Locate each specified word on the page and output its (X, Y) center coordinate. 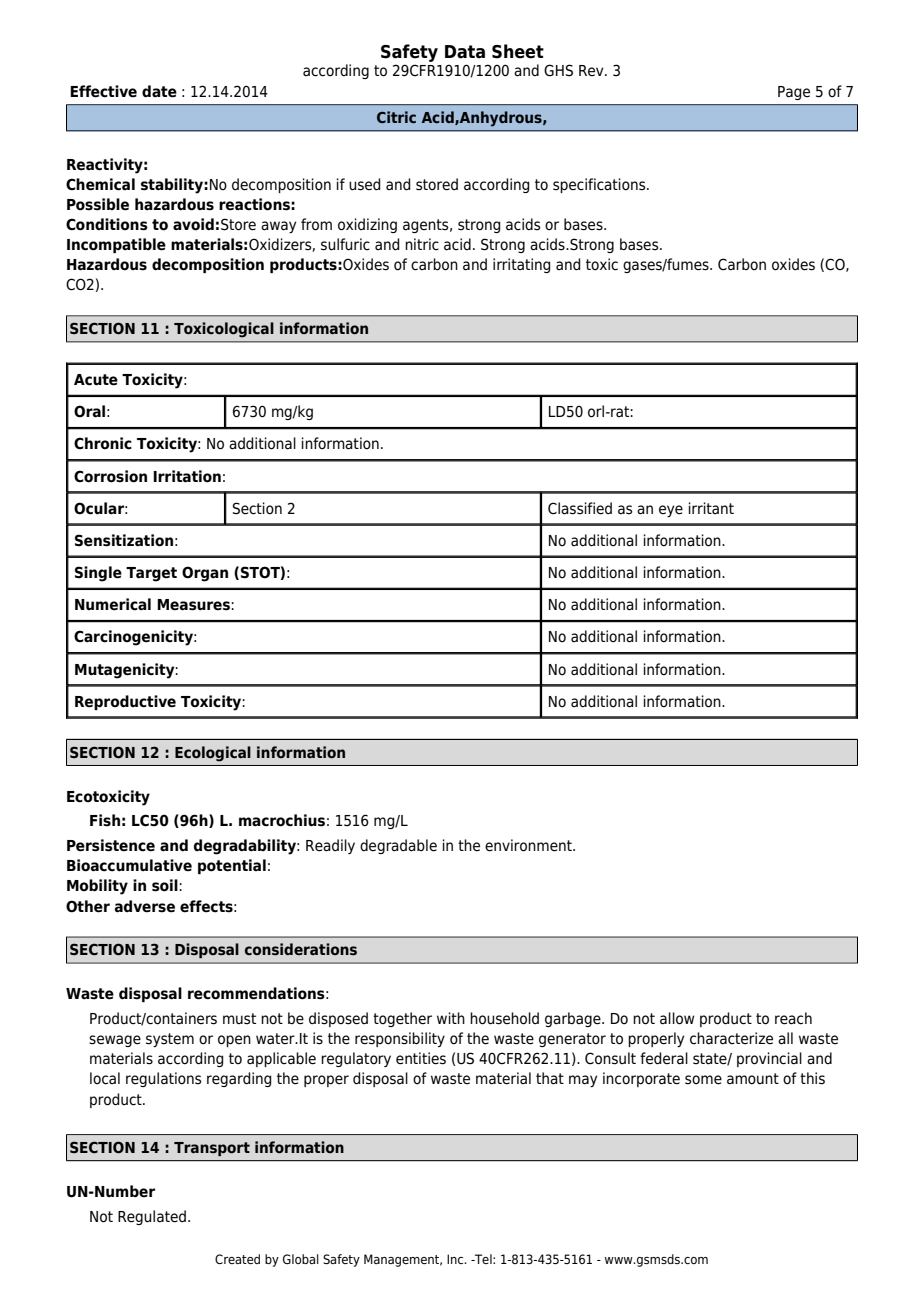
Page (794, 93)
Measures (194, 605)
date (159, 91)
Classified (580, 508)
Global (301, 1259)
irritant (711, 508)
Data (465, 52)
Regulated (152, 1217)
